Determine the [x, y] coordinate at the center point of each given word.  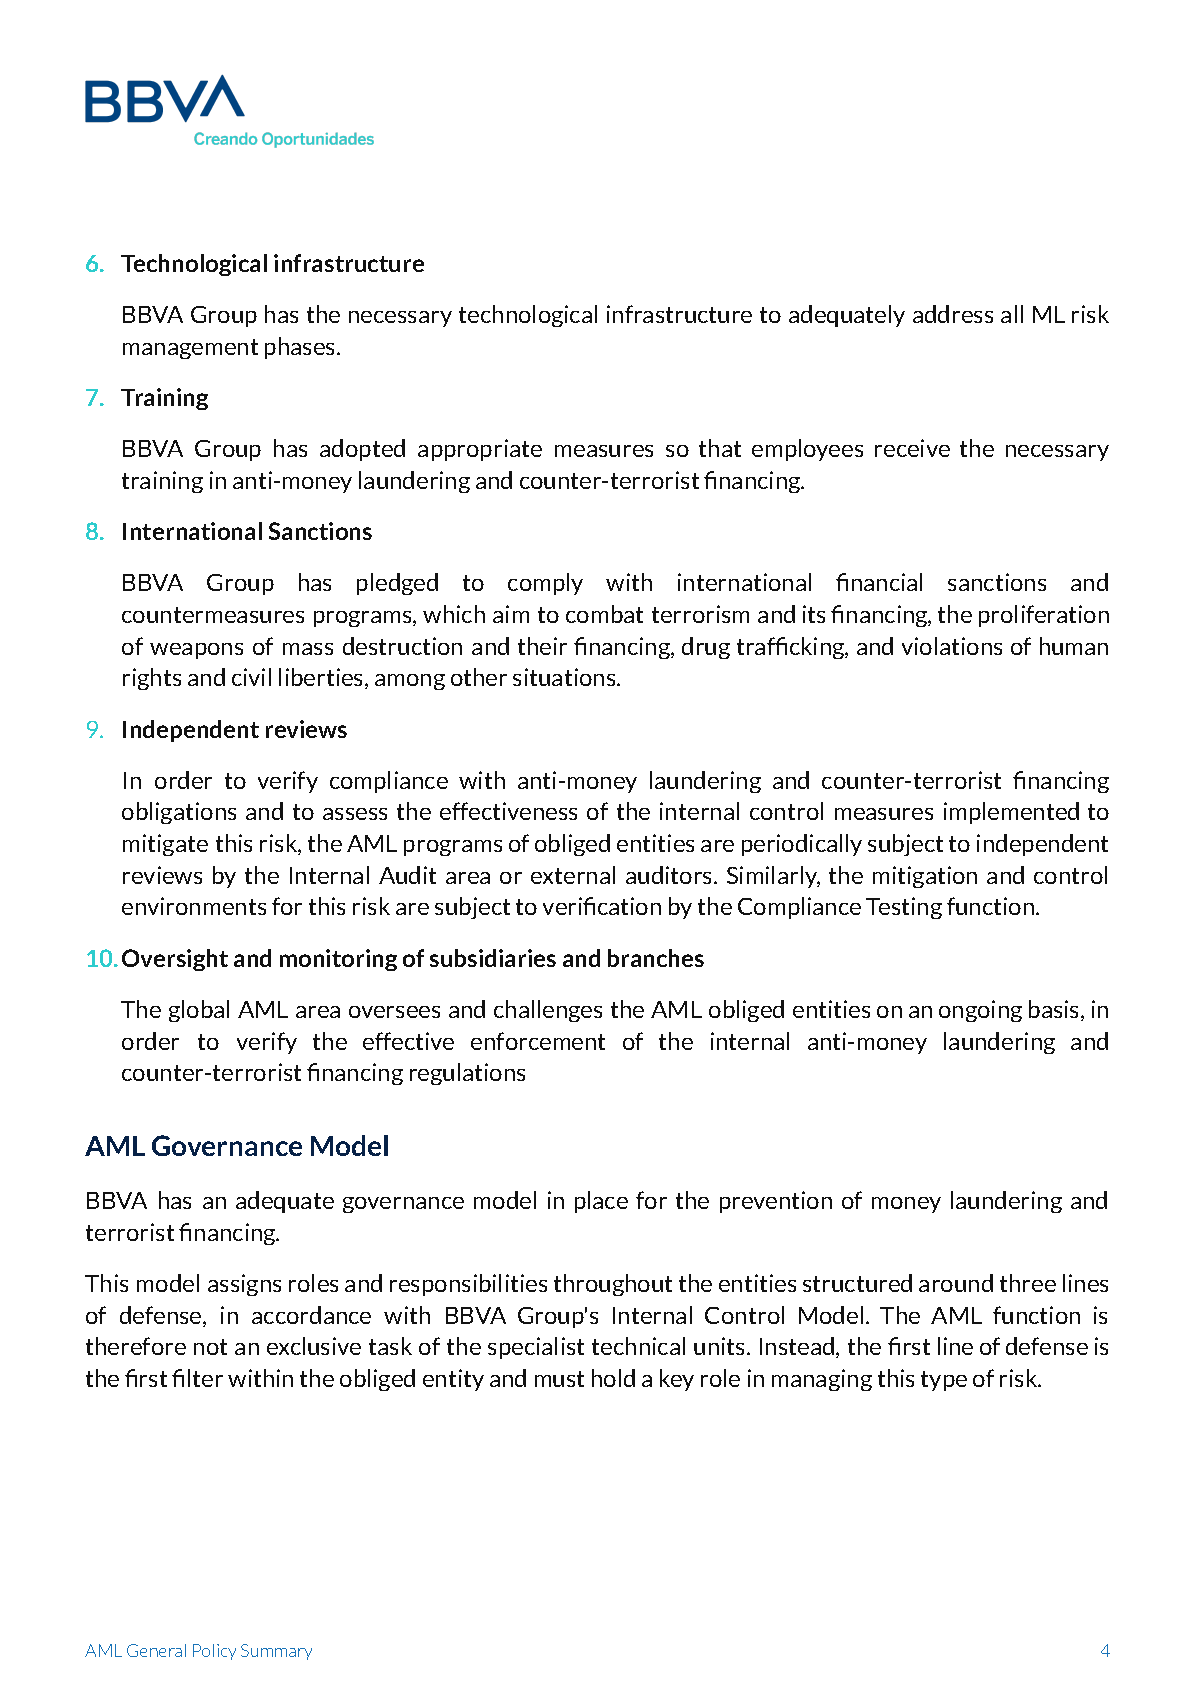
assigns [244, 1285]
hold [613, 1378]
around [956, 1283]
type [944, 1381]
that [720, 448]
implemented [1011, 813]
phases [301, 348]
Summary [276, 1652]
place [601, 1202]
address [953, 314]
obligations [179, 813]
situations [565, 677]
